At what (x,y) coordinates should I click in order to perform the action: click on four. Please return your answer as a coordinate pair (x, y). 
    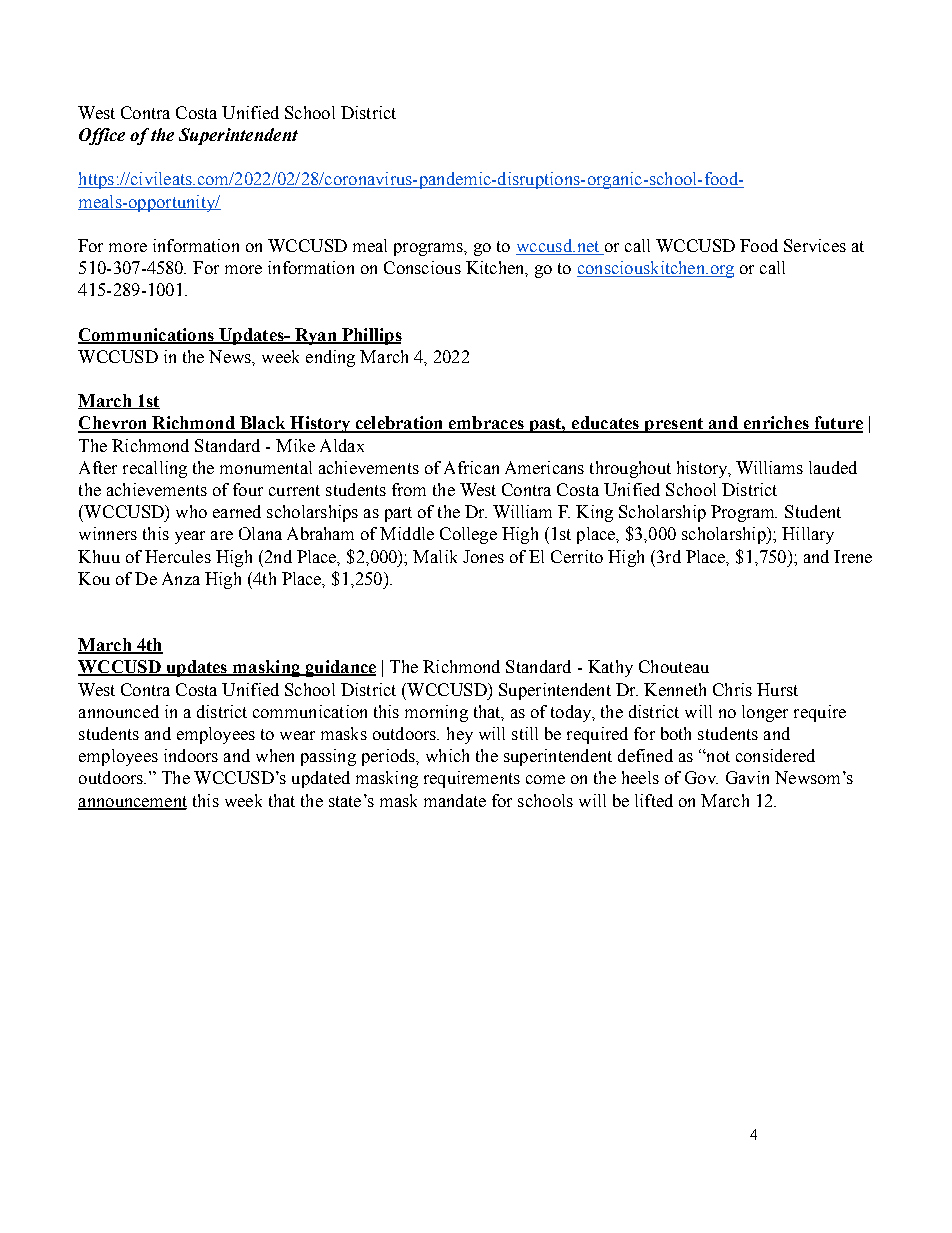
    Looking at the image, I should click on (248, 489).
